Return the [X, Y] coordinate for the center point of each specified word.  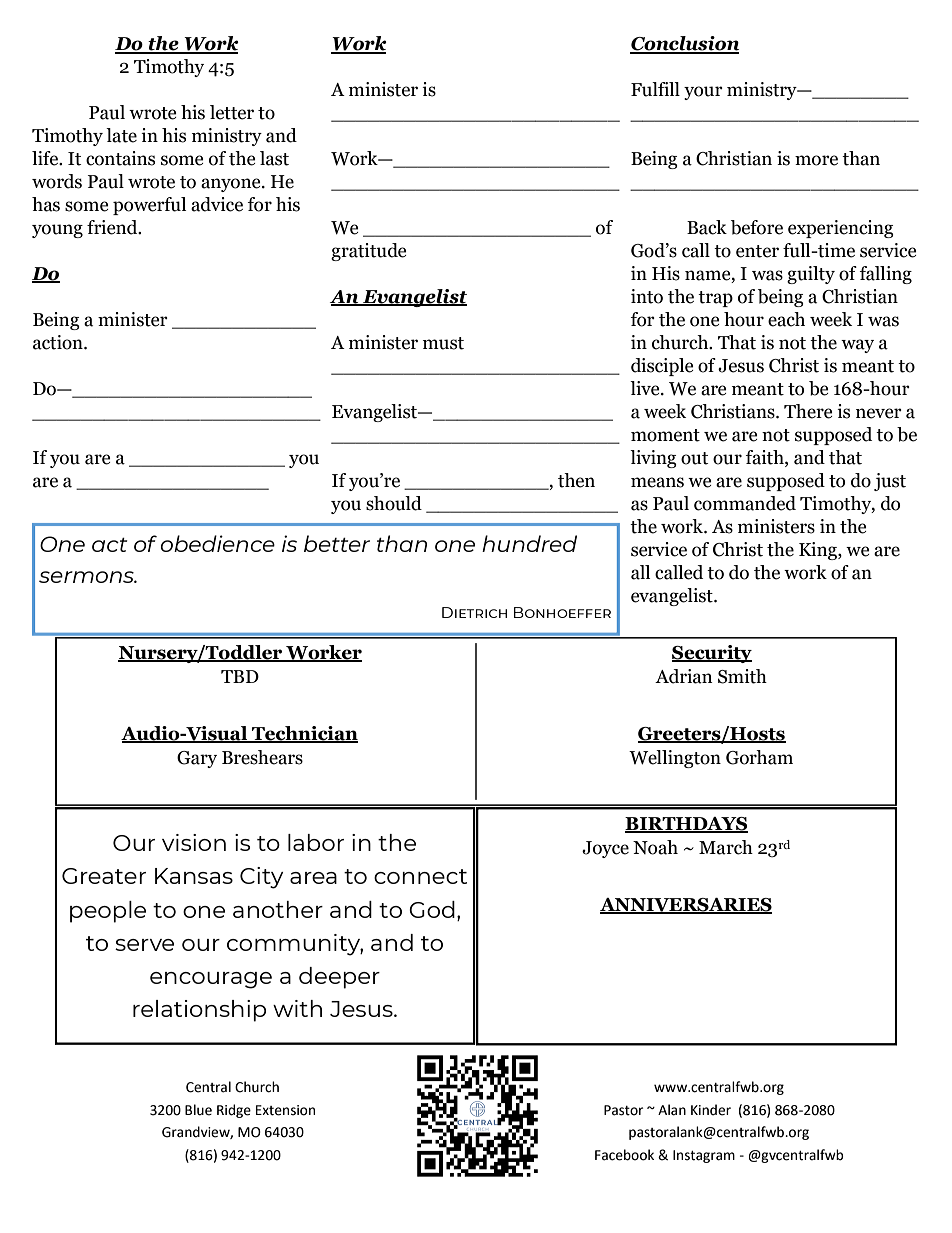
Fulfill [655, 89]
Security [712, 654]
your [703, 93]
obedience [218, 543]
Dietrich [474, 612]
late [121, 135]
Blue [198, 1110]
